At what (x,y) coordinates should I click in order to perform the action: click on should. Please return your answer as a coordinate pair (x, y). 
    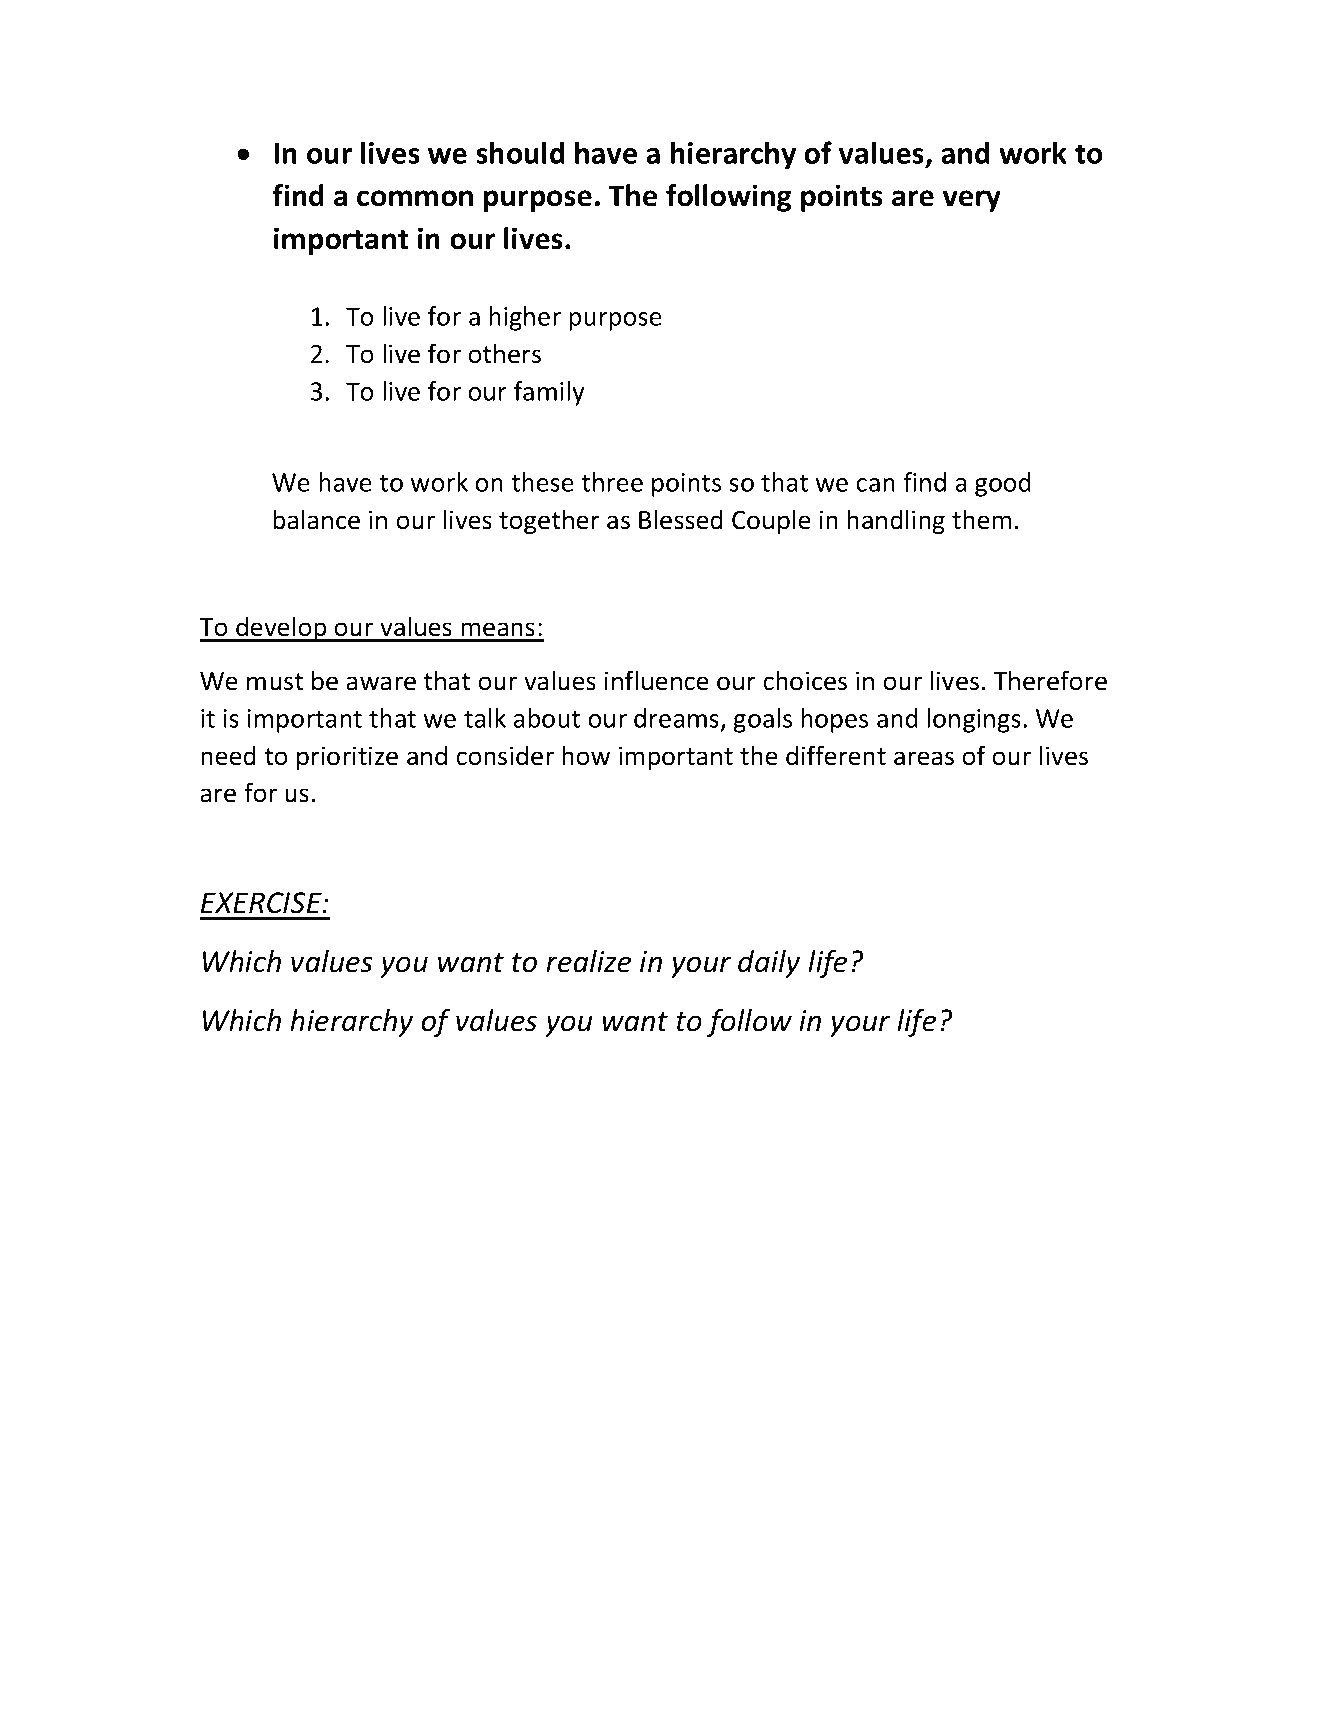
    Looking at the image, I should click on (520, 152).
